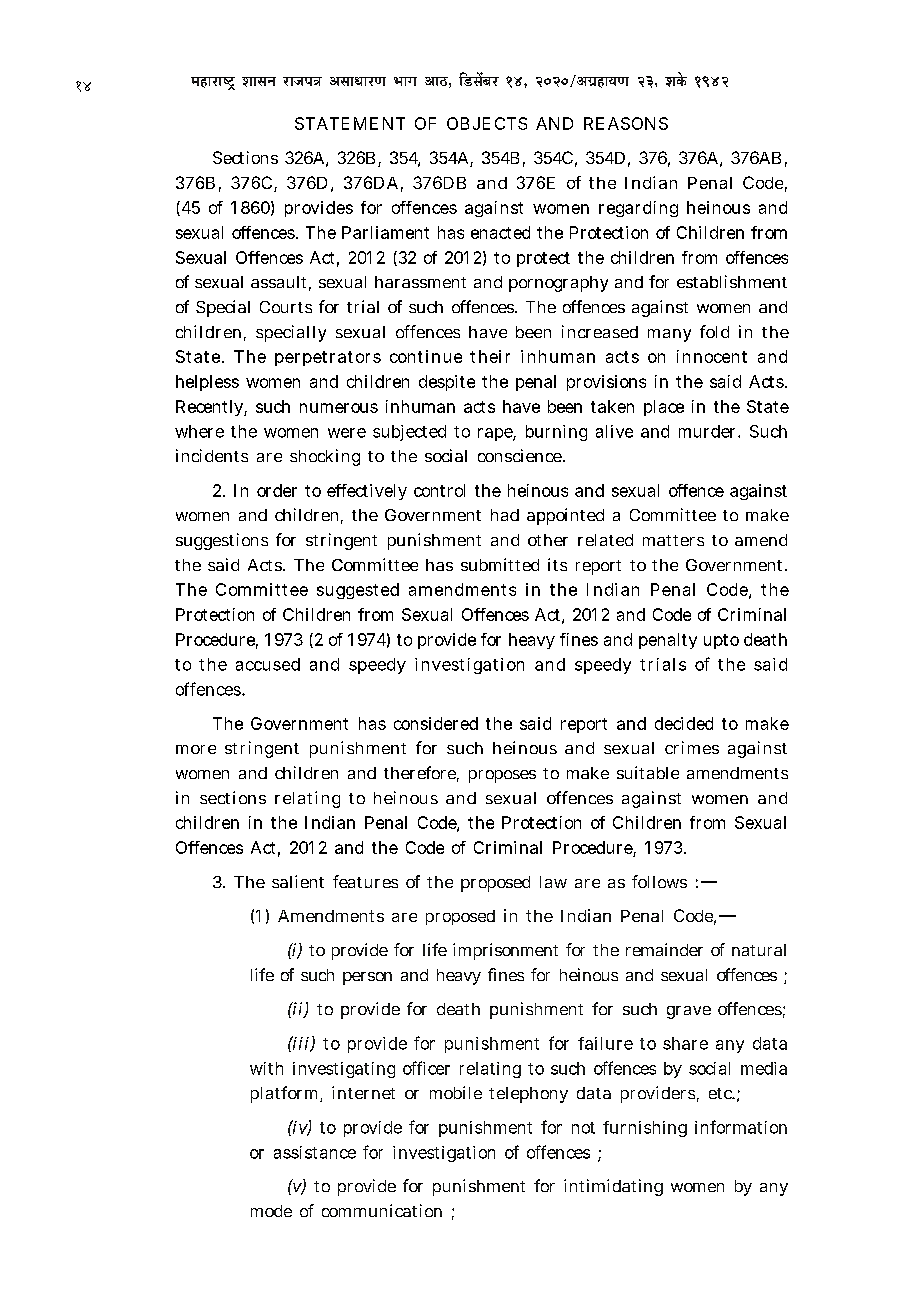  What do you see at coordinates (278, 282) in the screenshot?
I see `assault` at bounding box center [278, 282].
